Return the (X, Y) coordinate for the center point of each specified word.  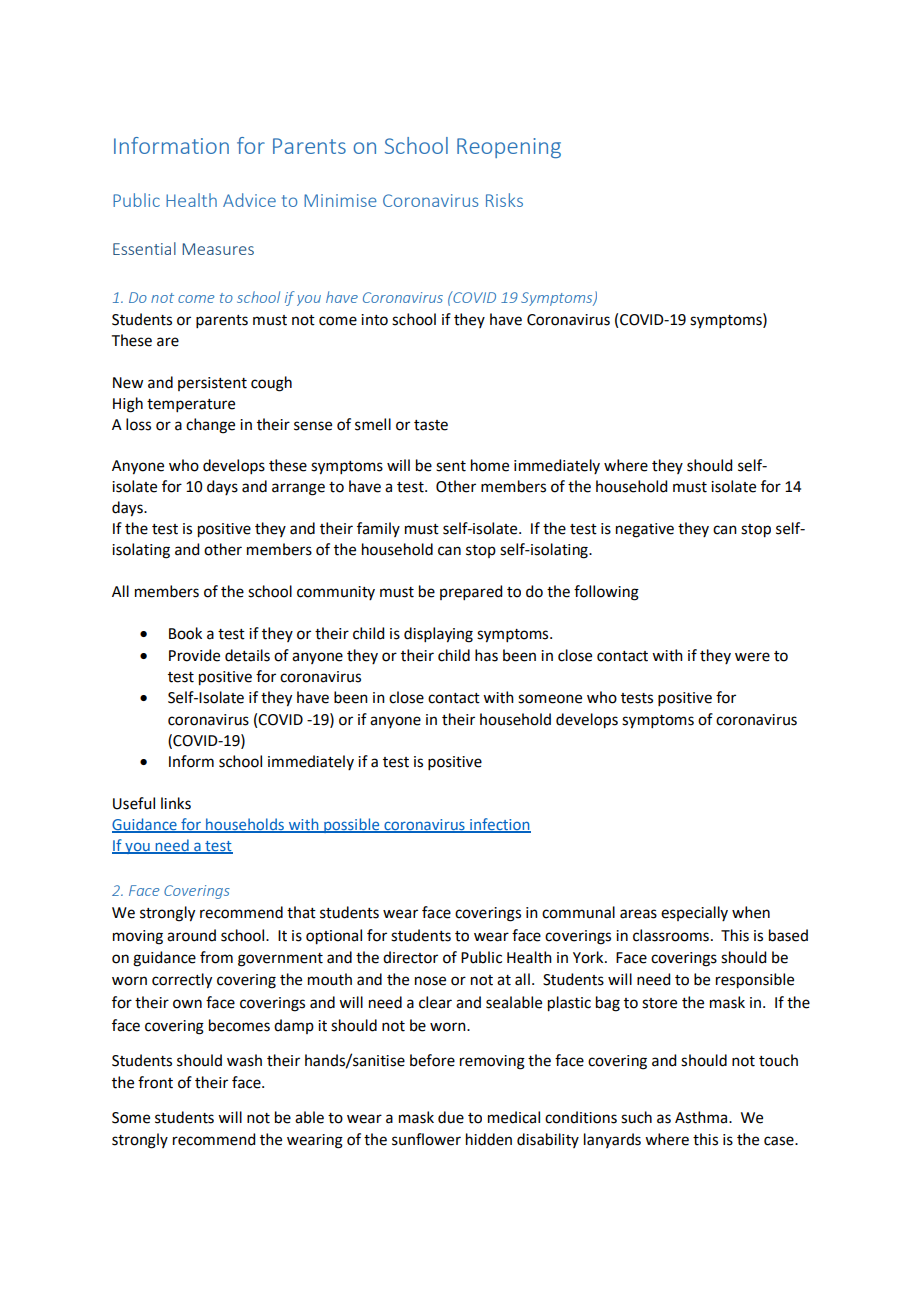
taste (431, 425)
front (155, 1082)
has (486, 655)
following (606, 593)
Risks (504, 200)
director (410, 957)
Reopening (509, 148)
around (191, 935)
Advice (249, 200)
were (752, 657)
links (176, 803)
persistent (212, 384)
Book (185, 633)
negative (645, 530)
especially (694, 913)
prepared (471, 592)
